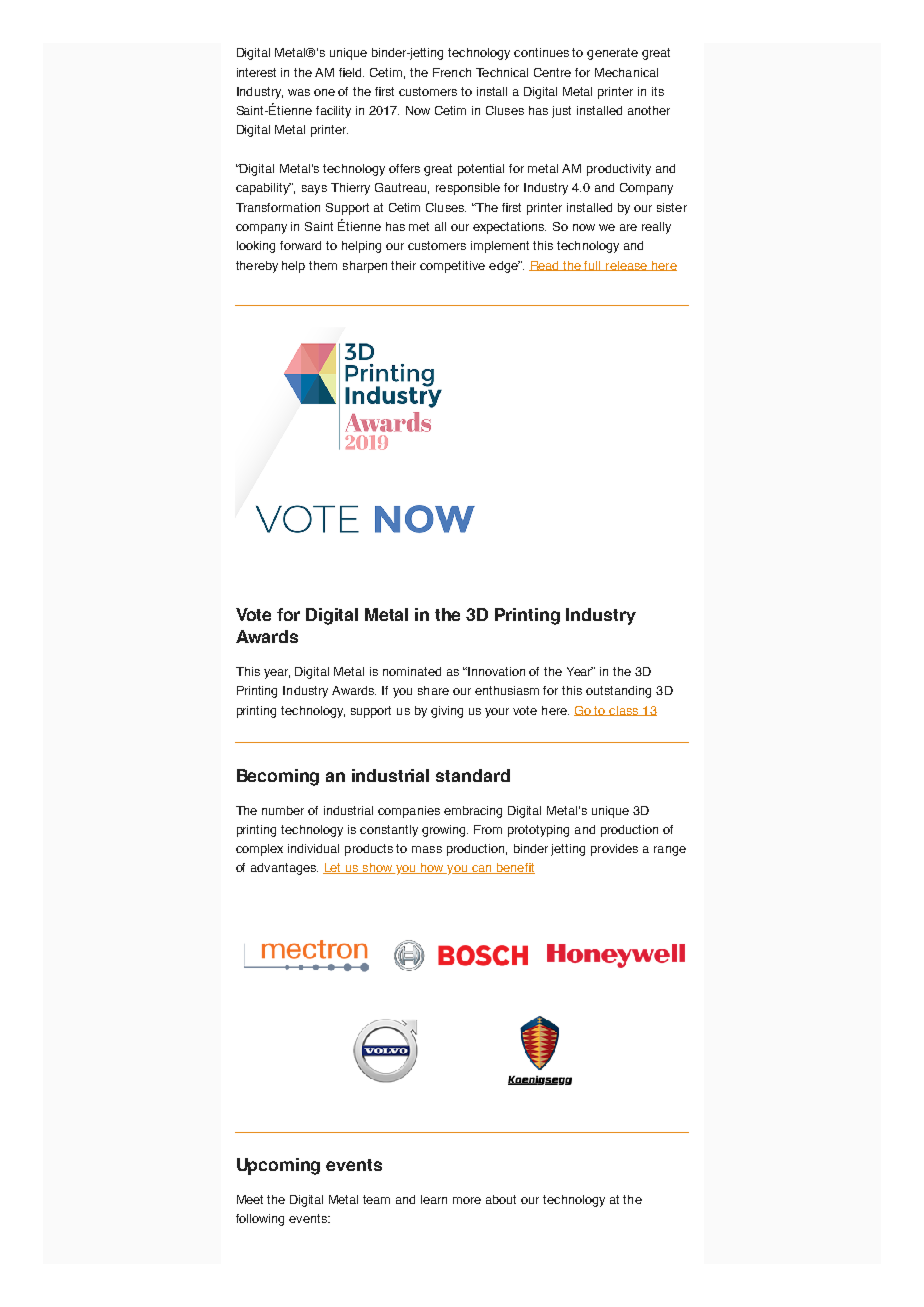 The image size is (924, 1307). I want to click on more, so click(467, 1200).
